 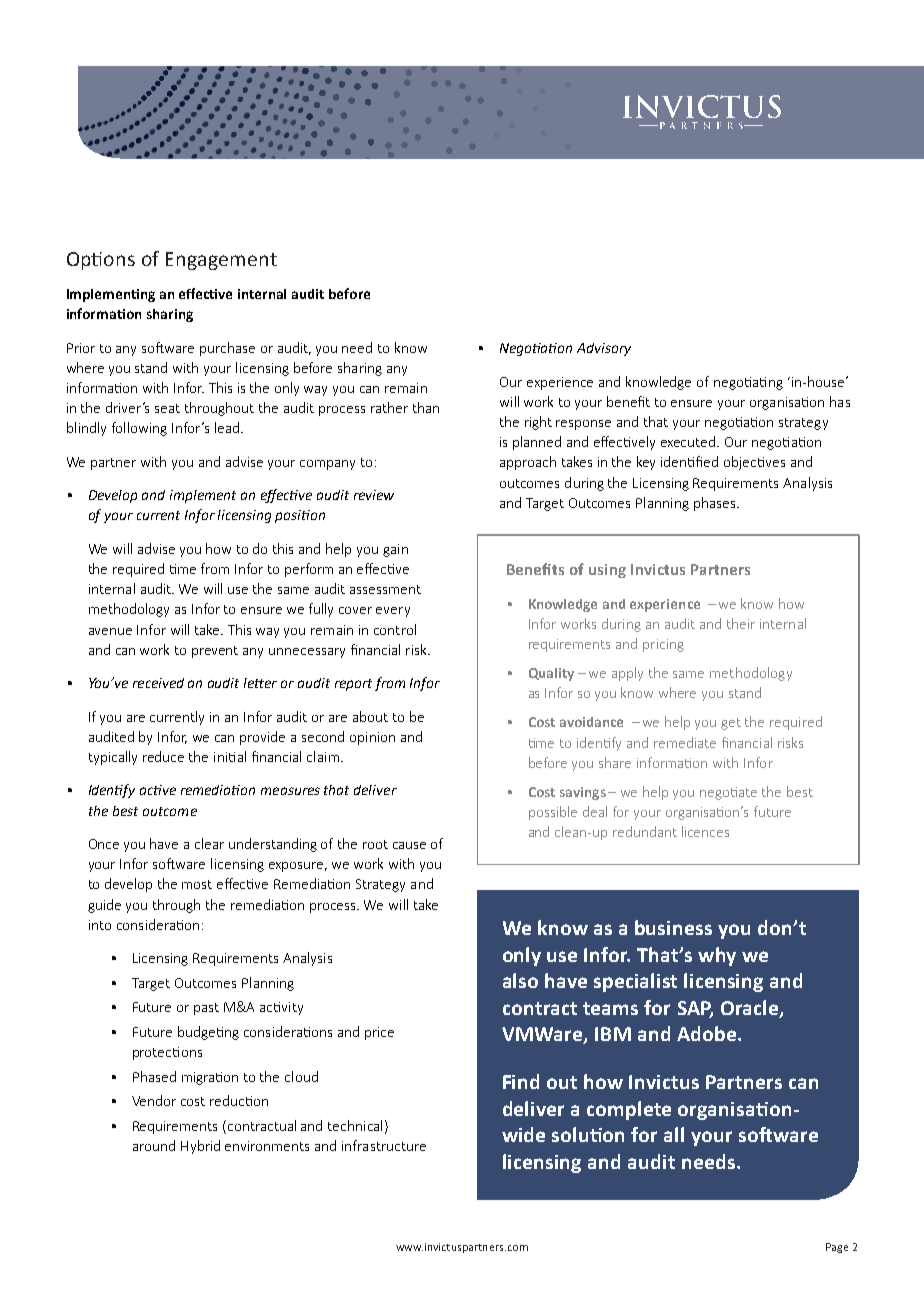 I want to click on Advisory, so click(x=604, y=349).
